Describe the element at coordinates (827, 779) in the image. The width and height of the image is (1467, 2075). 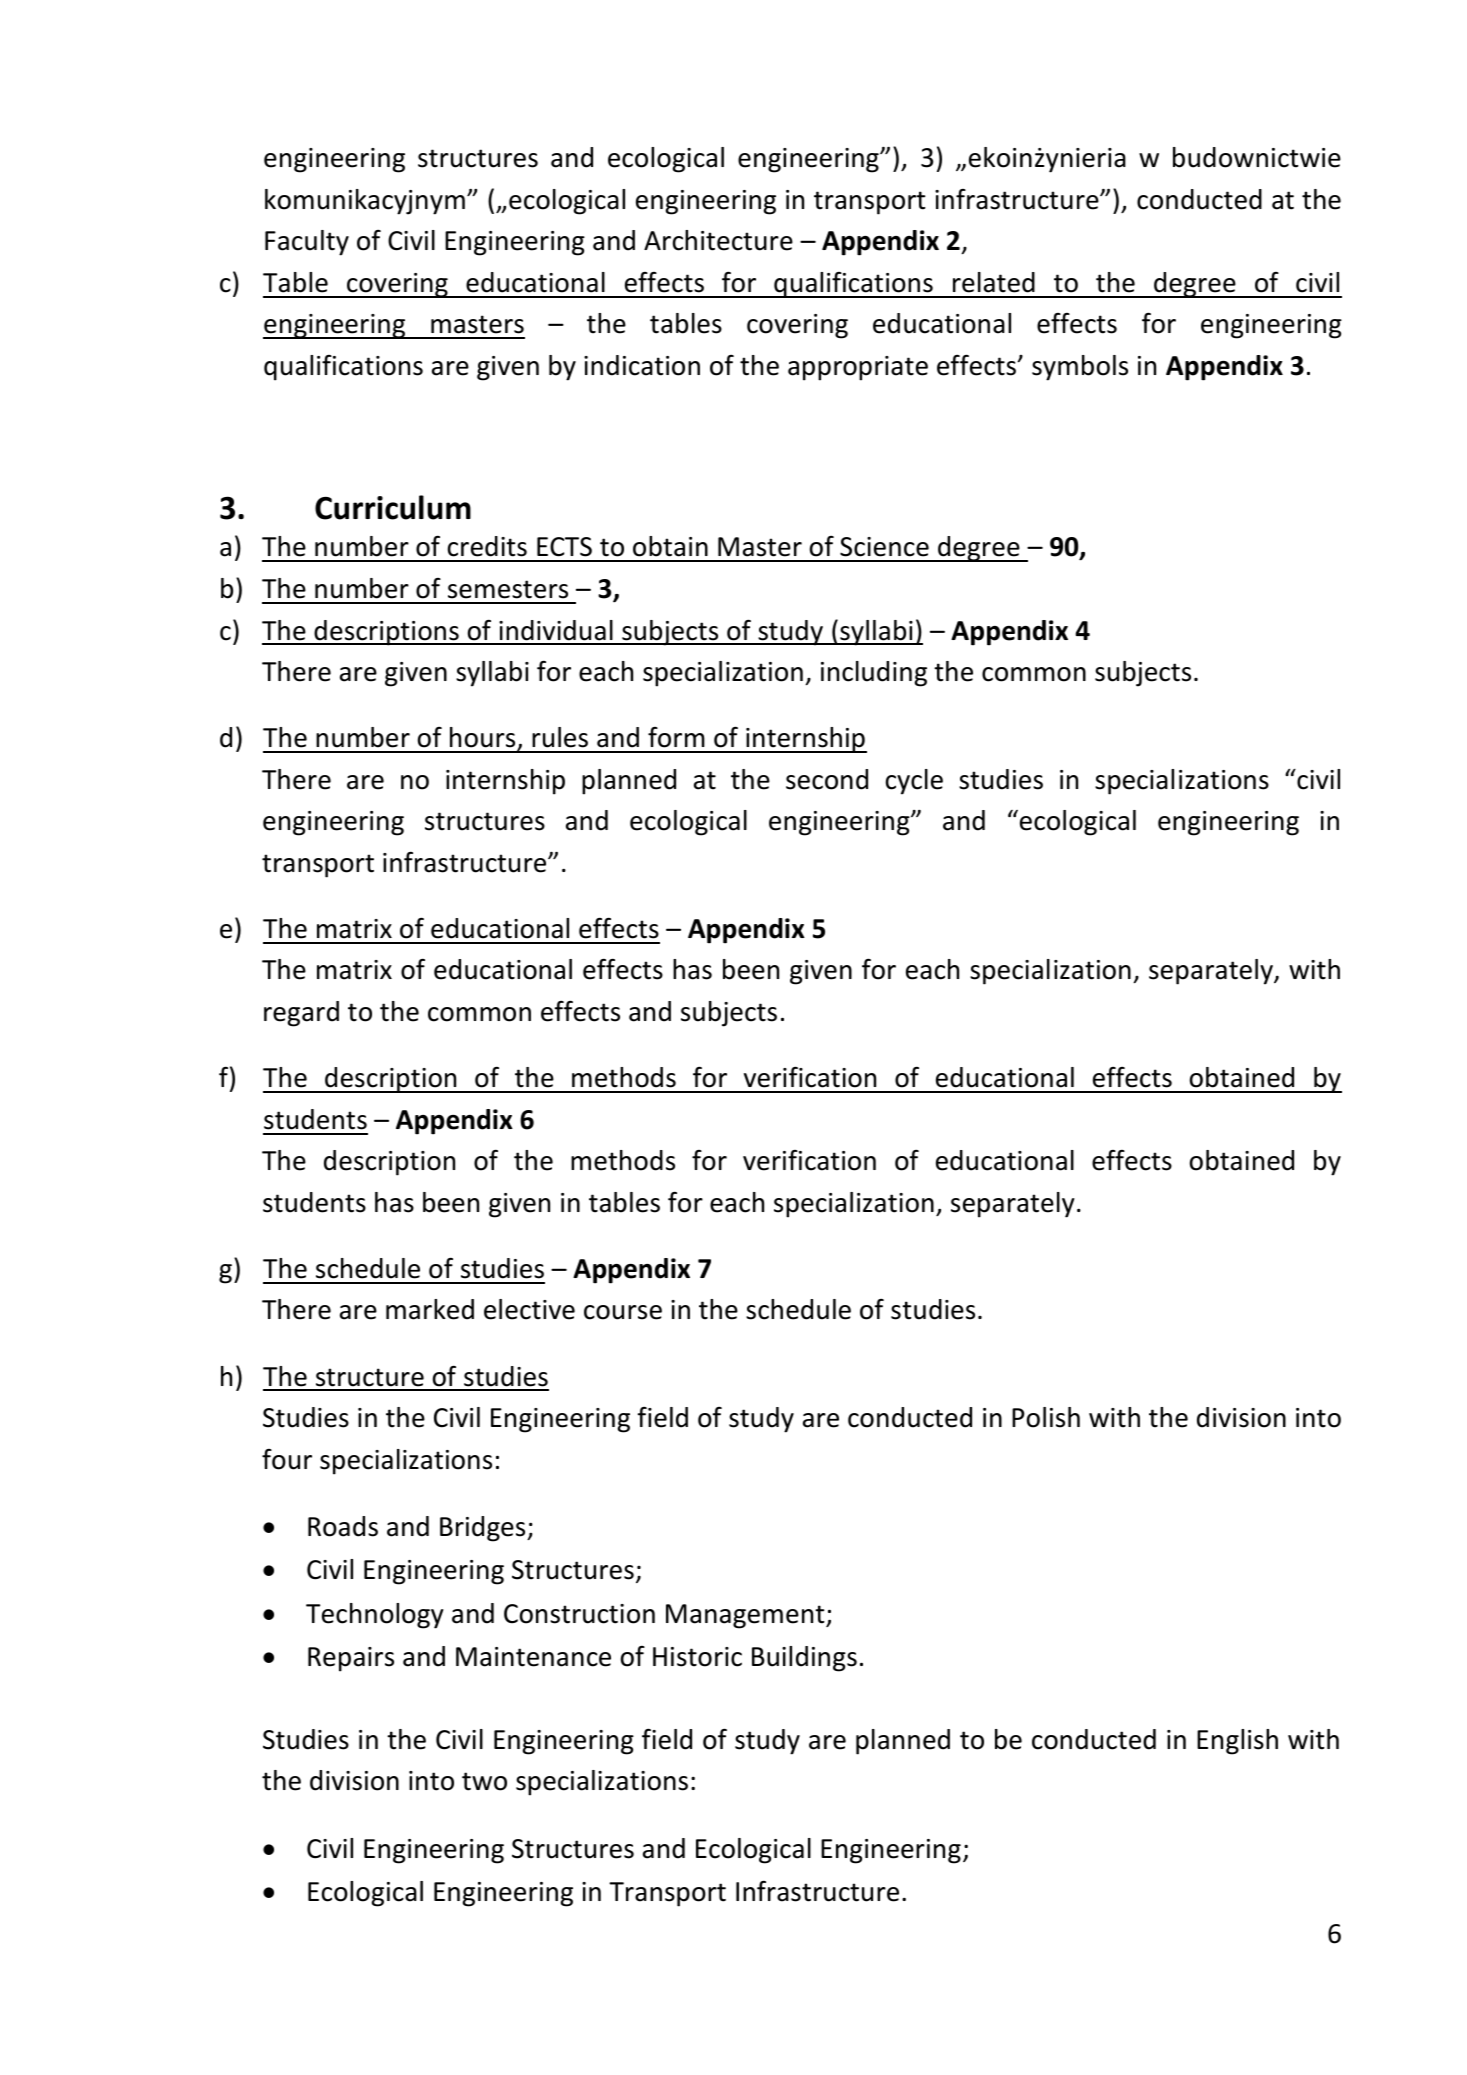
I see `second` at that location.
